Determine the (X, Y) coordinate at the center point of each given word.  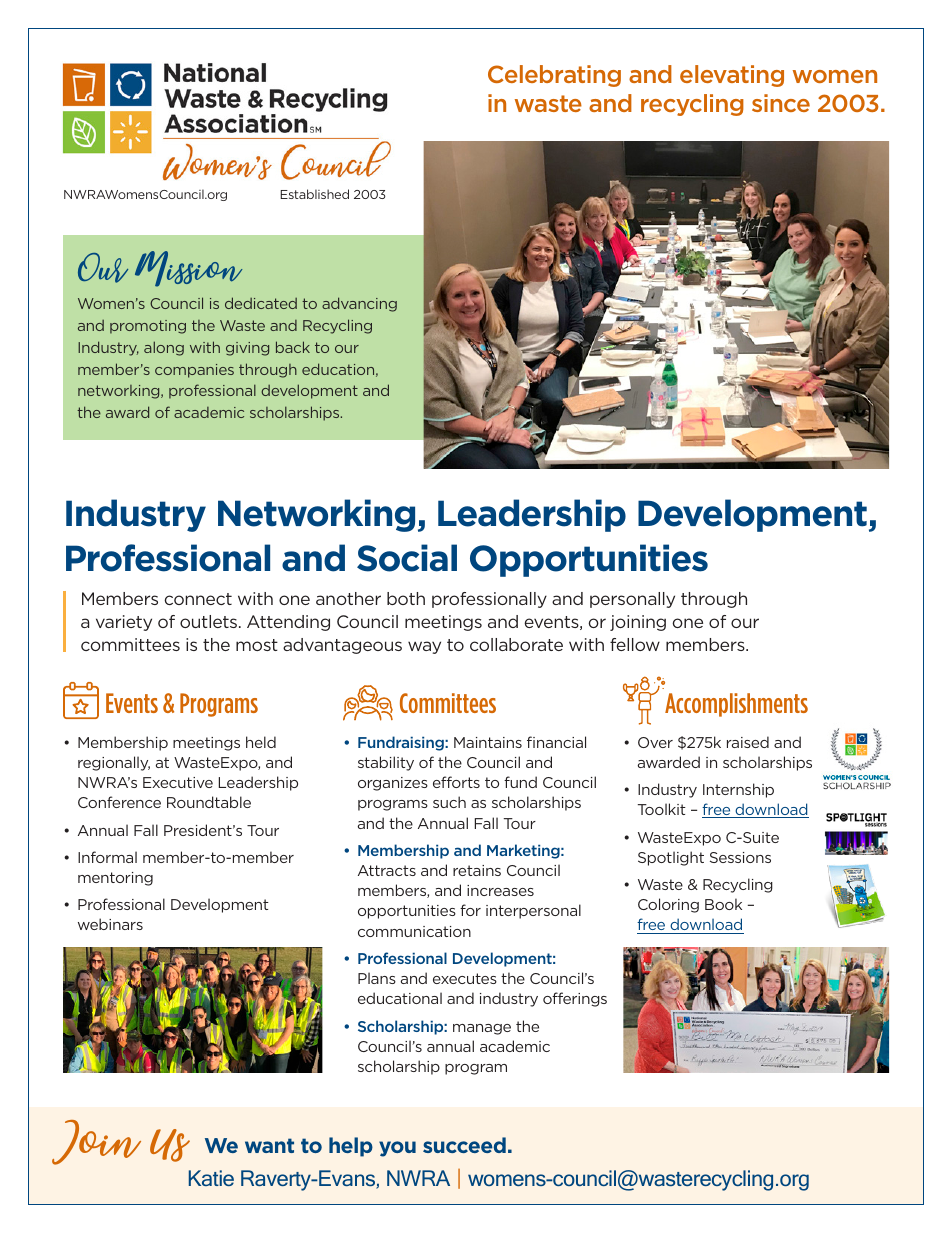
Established (315, 194)
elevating (732, 76)
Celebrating (554, 76)
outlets (210, 621)
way (424, 647)
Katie (211, 1178)
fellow (635, 644)
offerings (575, 999)
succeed (464, 1145)
